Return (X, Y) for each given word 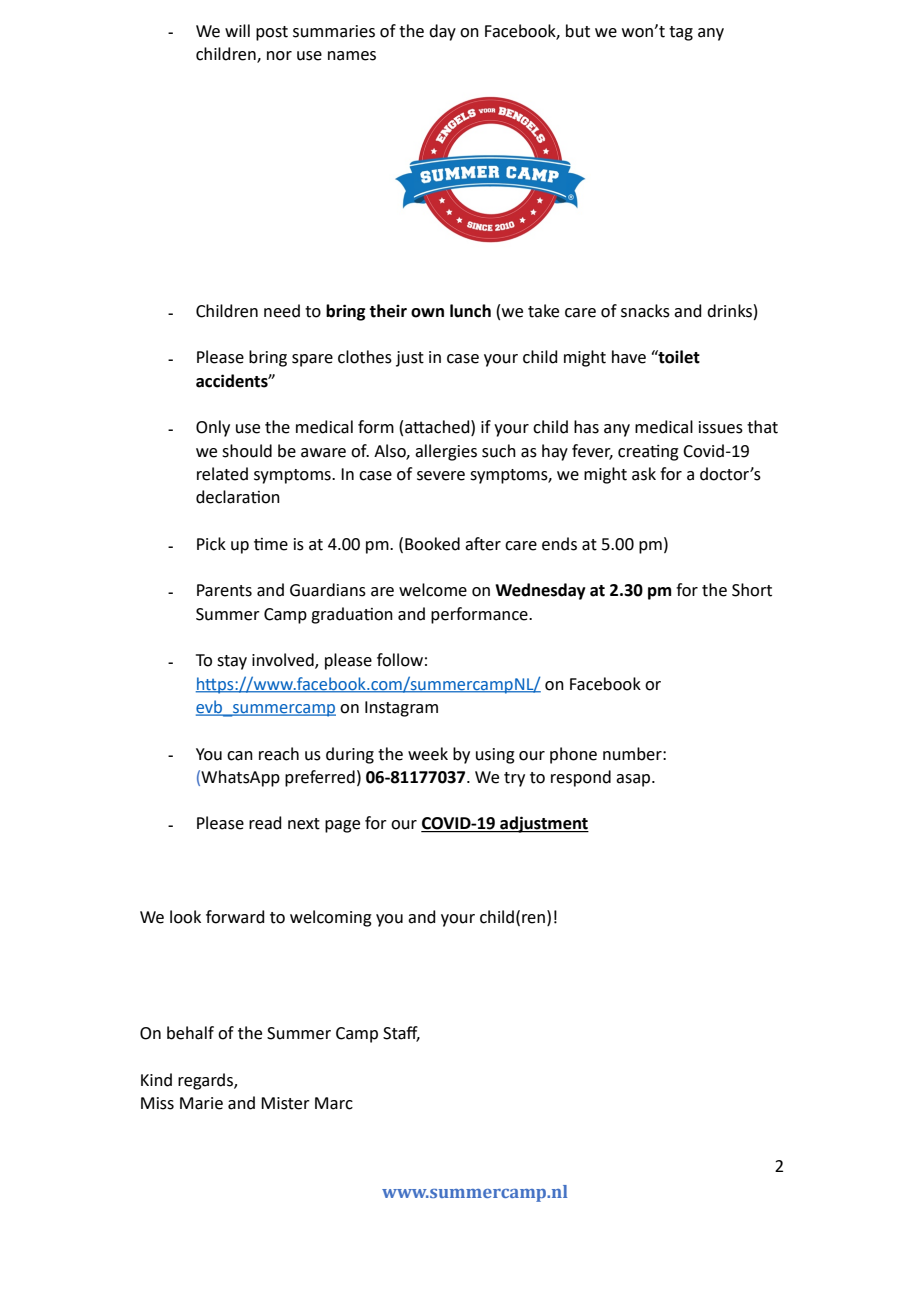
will (237, 30)
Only (213, 428)
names (352, 56)
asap (634, 780)
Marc (334, 1103)
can (240, 756)
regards (206, 1081)
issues (721, 427)
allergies (446, 452)
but (578, 31)
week (428, 754)
